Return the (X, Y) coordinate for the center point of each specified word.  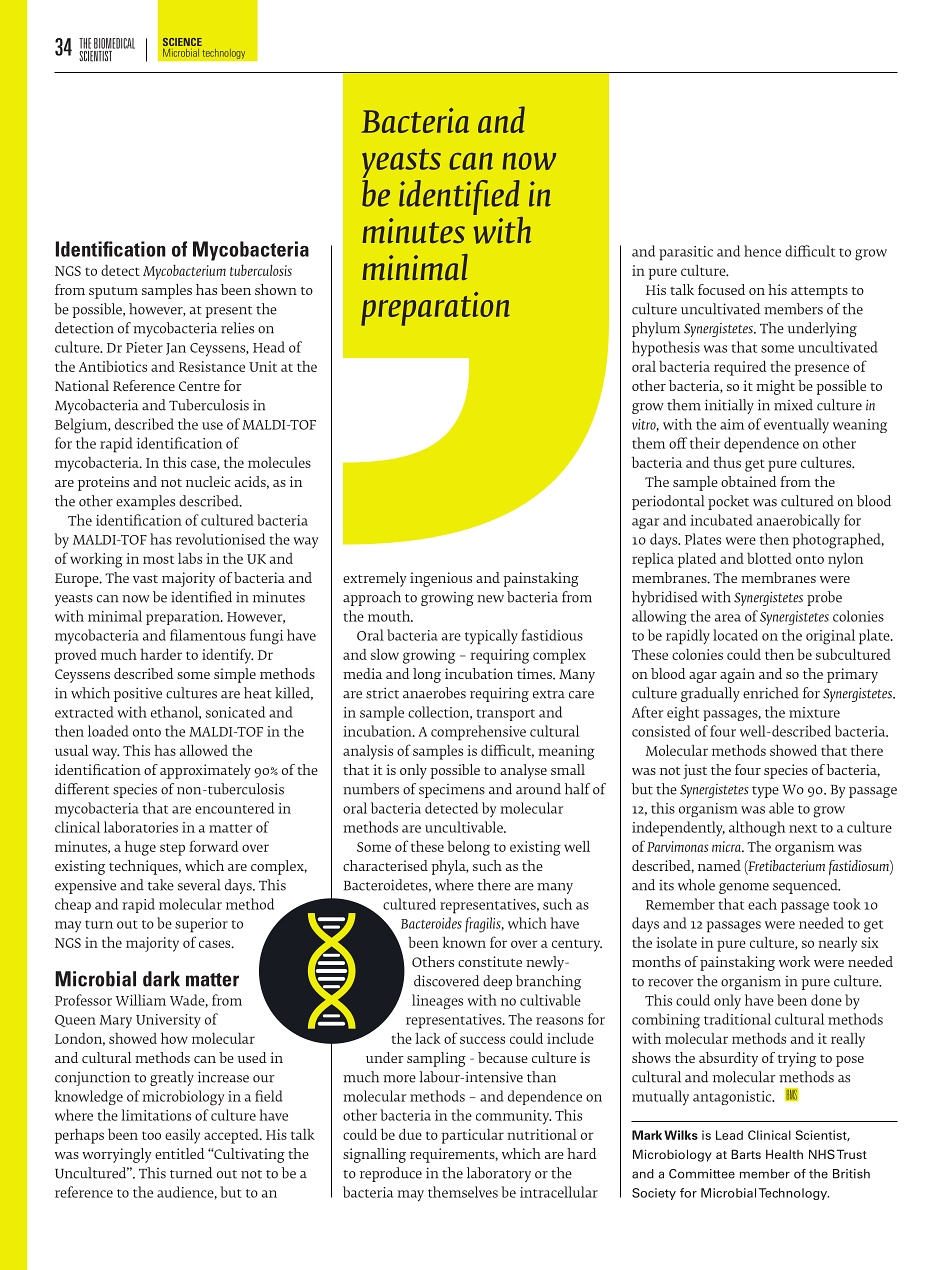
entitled (180, 1153)
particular (472, 1136)
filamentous (208, 635)
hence (762, 251)
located (735, 635)
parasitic (686, 253)
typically (491, 637)
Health (784, 1154)
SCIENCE (182, 42)
